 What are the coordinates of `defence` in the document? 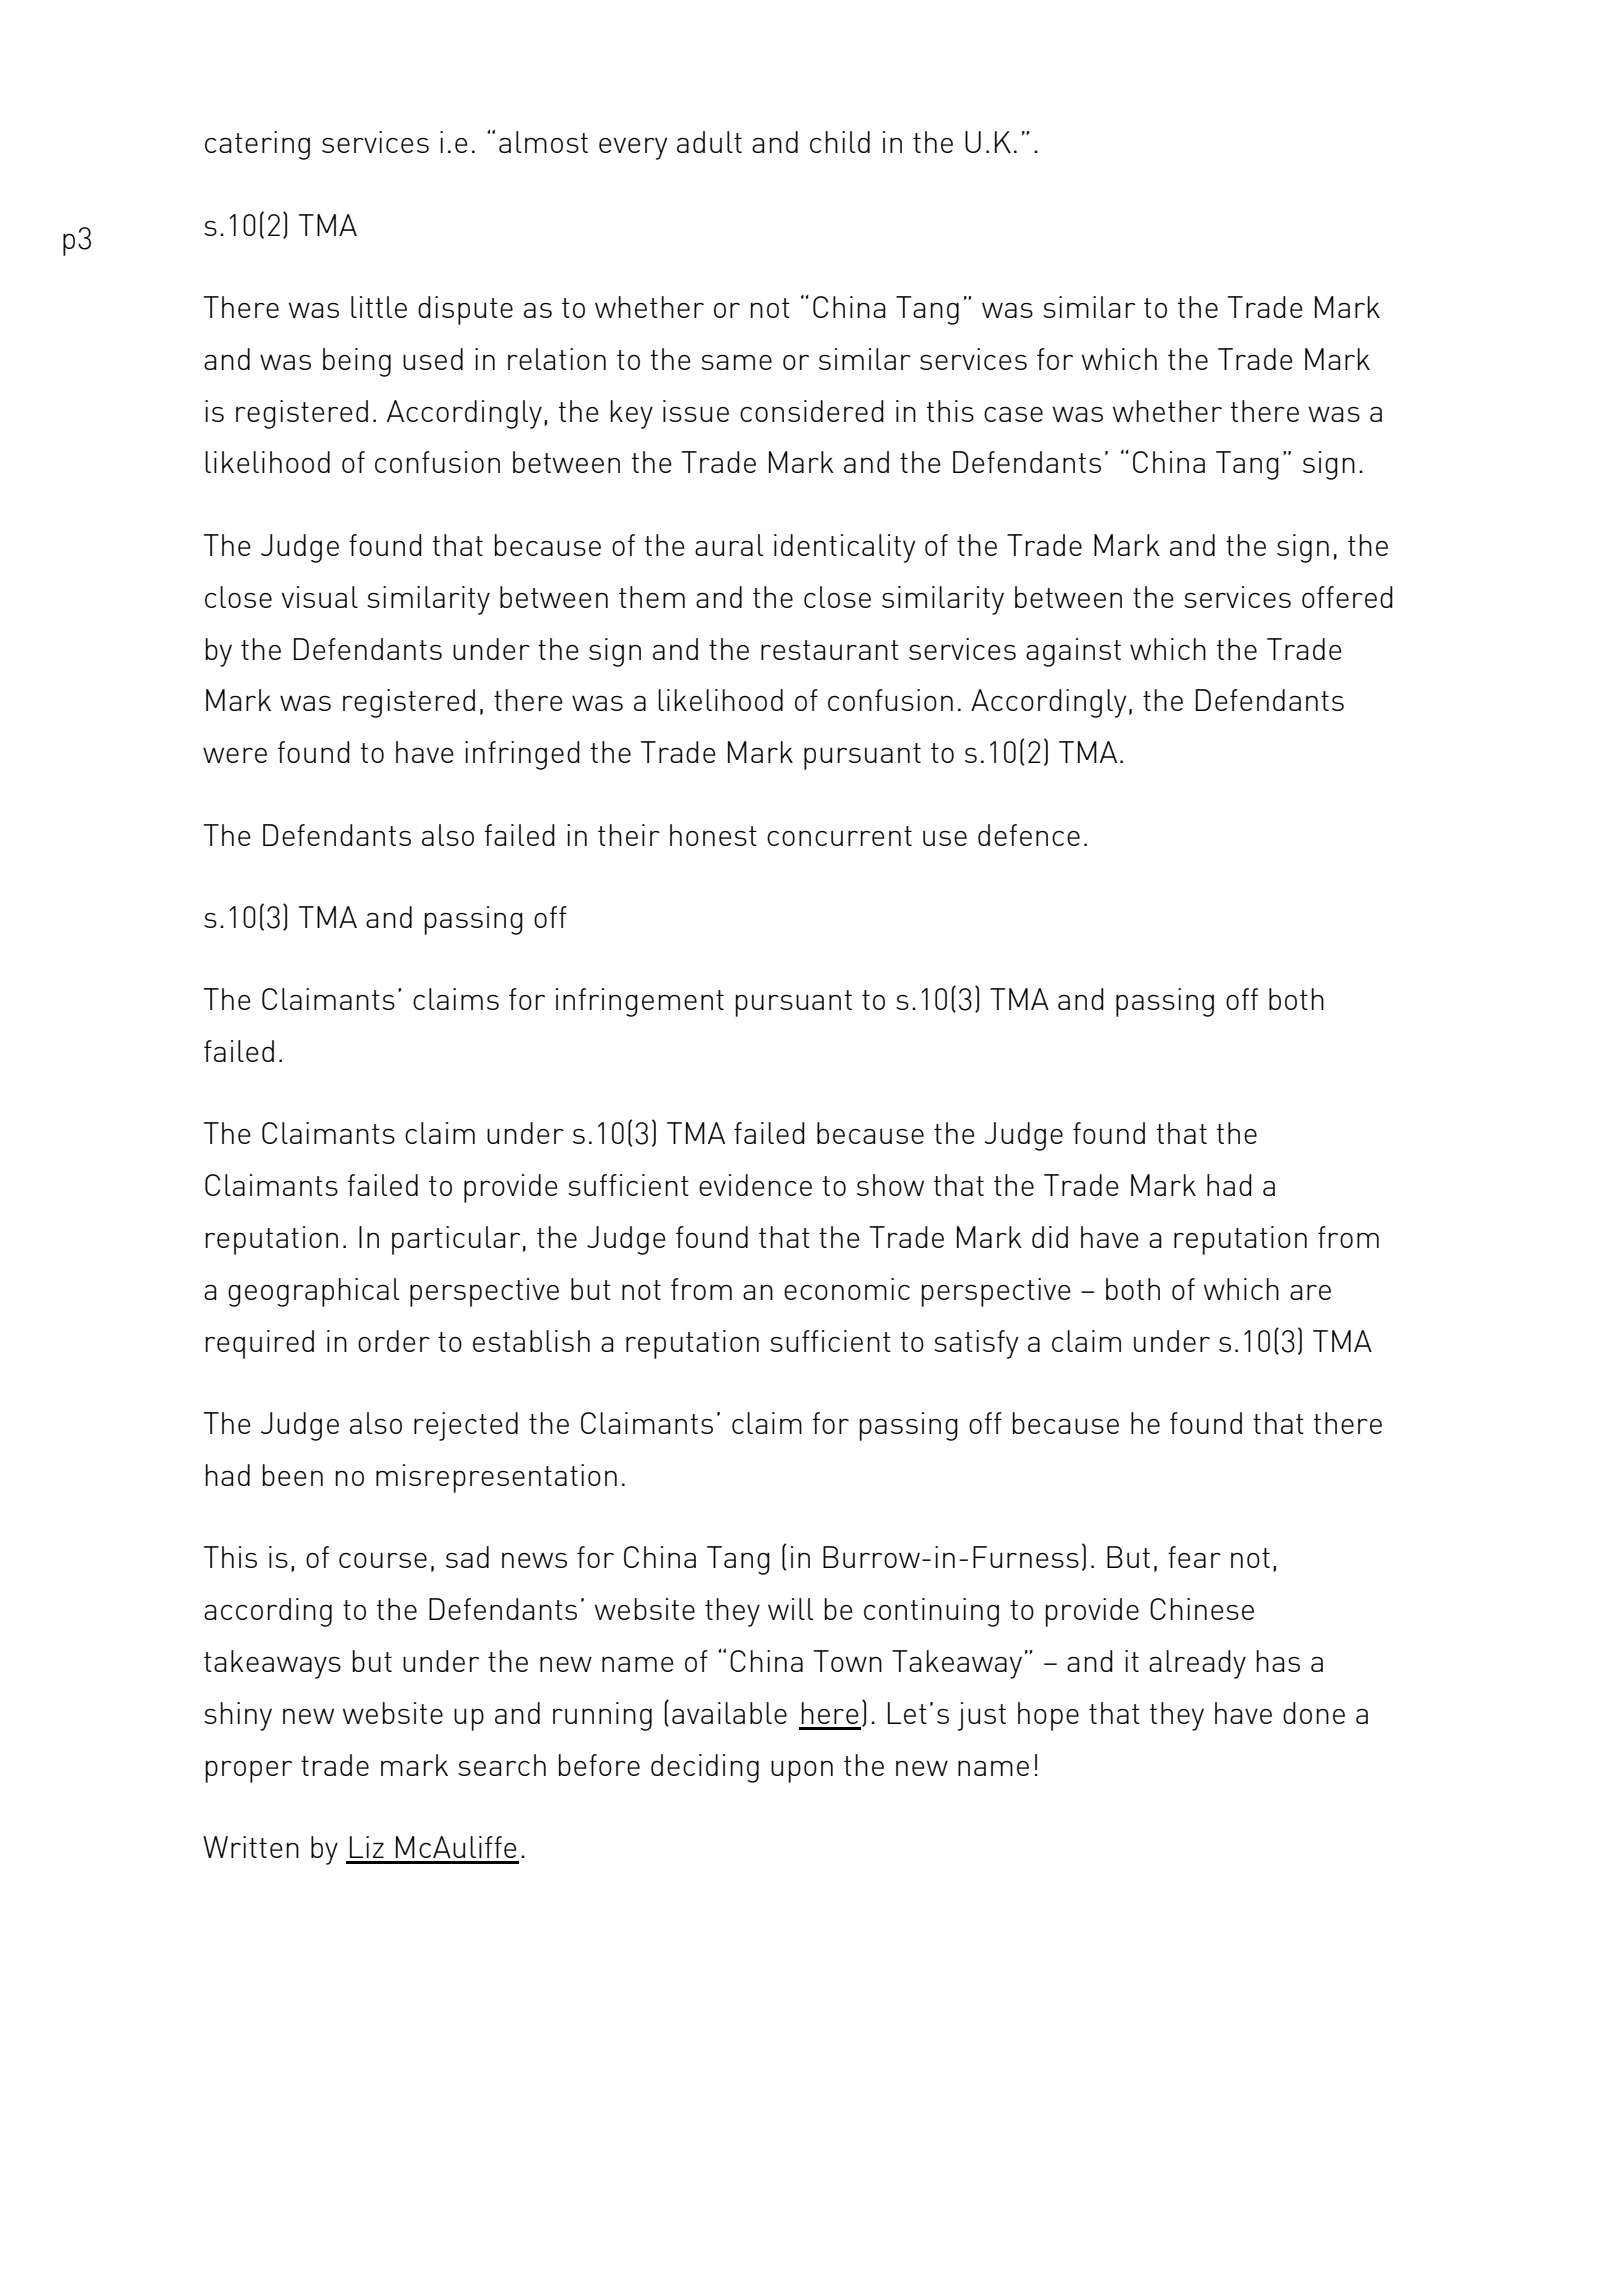 It's located at (1029, 835).
